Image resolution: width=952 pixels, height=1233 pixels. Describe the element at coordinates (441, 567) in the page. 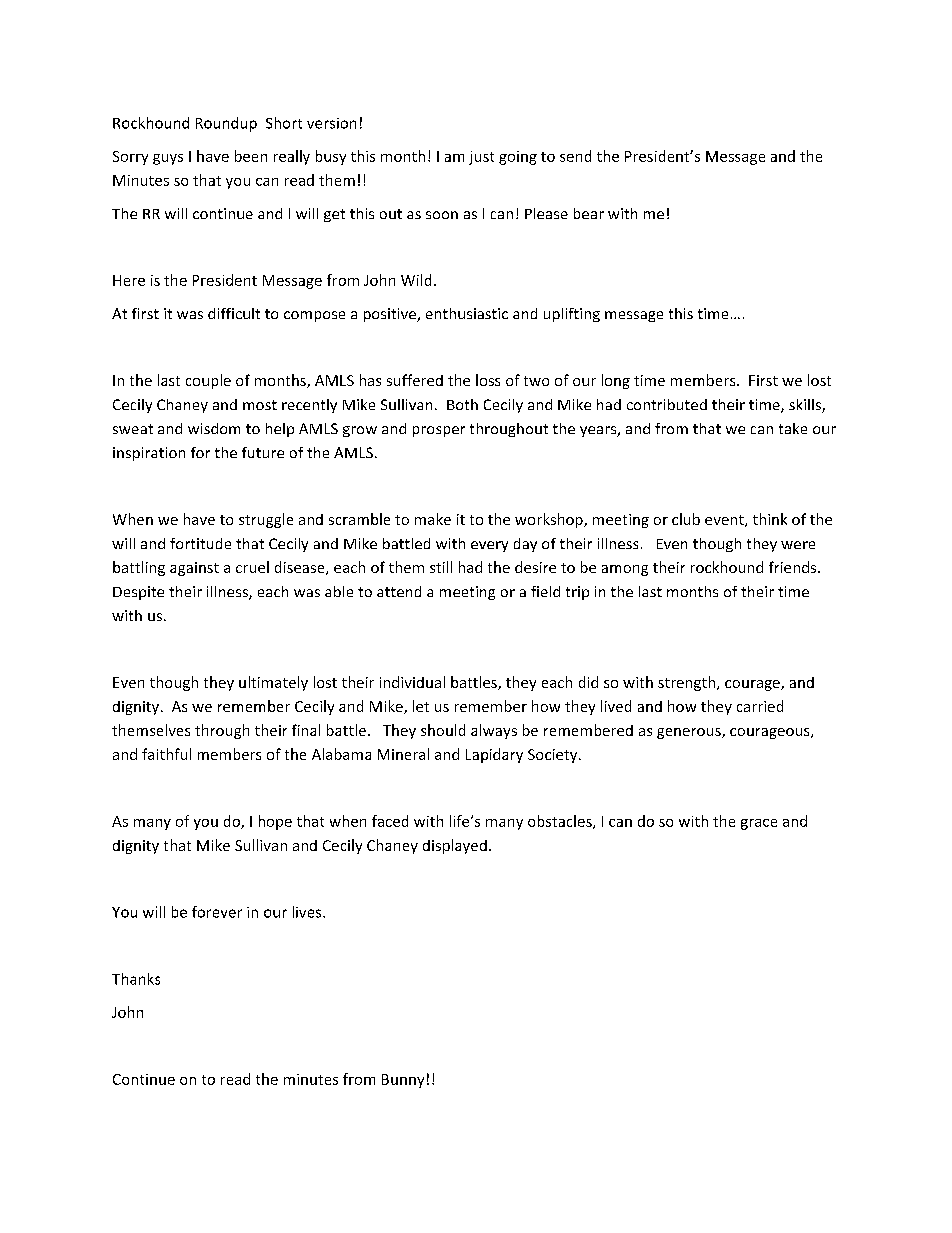

I see `still` at that location.
